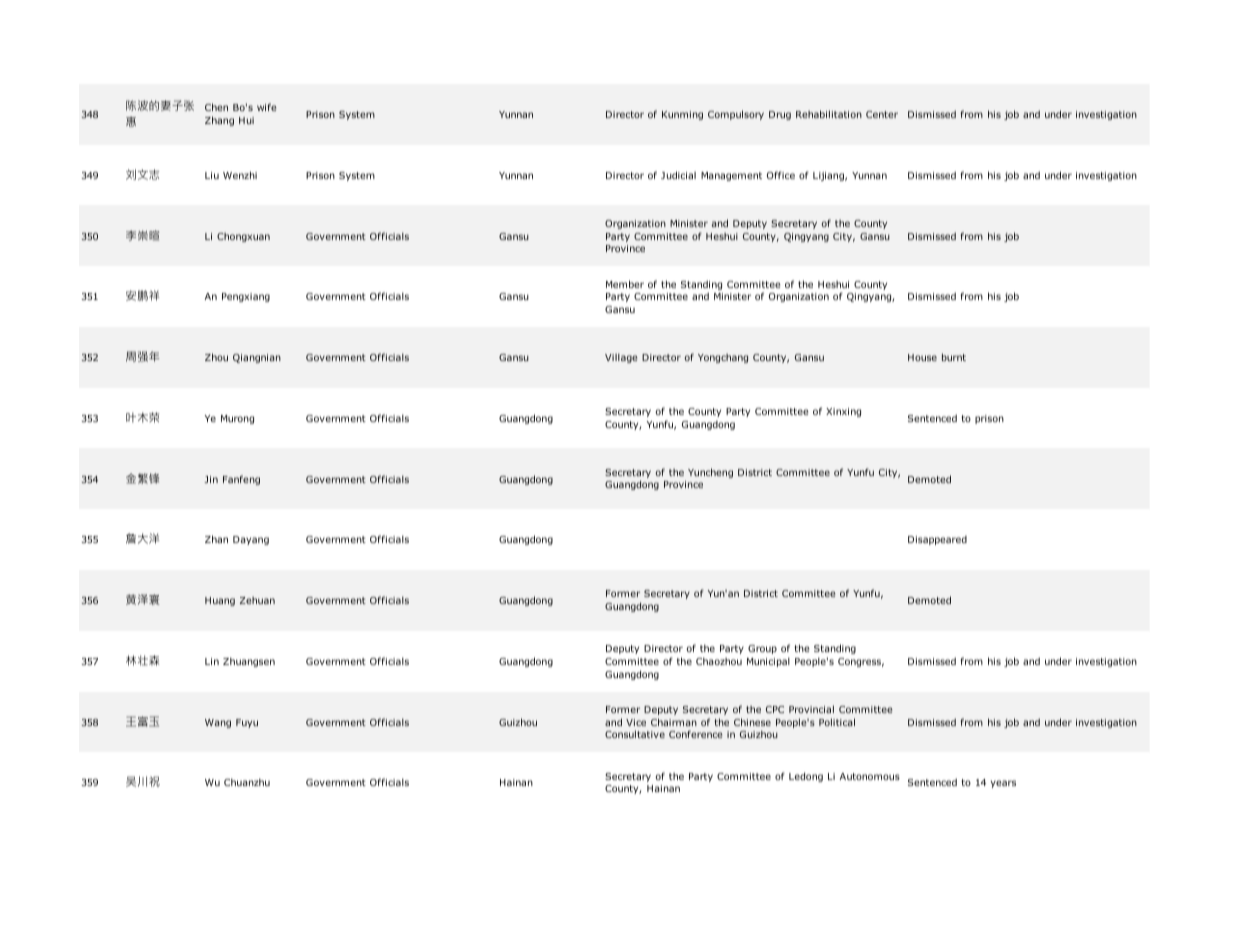 This screenshot has height=952, width=1233. Describe the element at coordinates (211, 479) in the screenshot. I see `Jin` at that location.
